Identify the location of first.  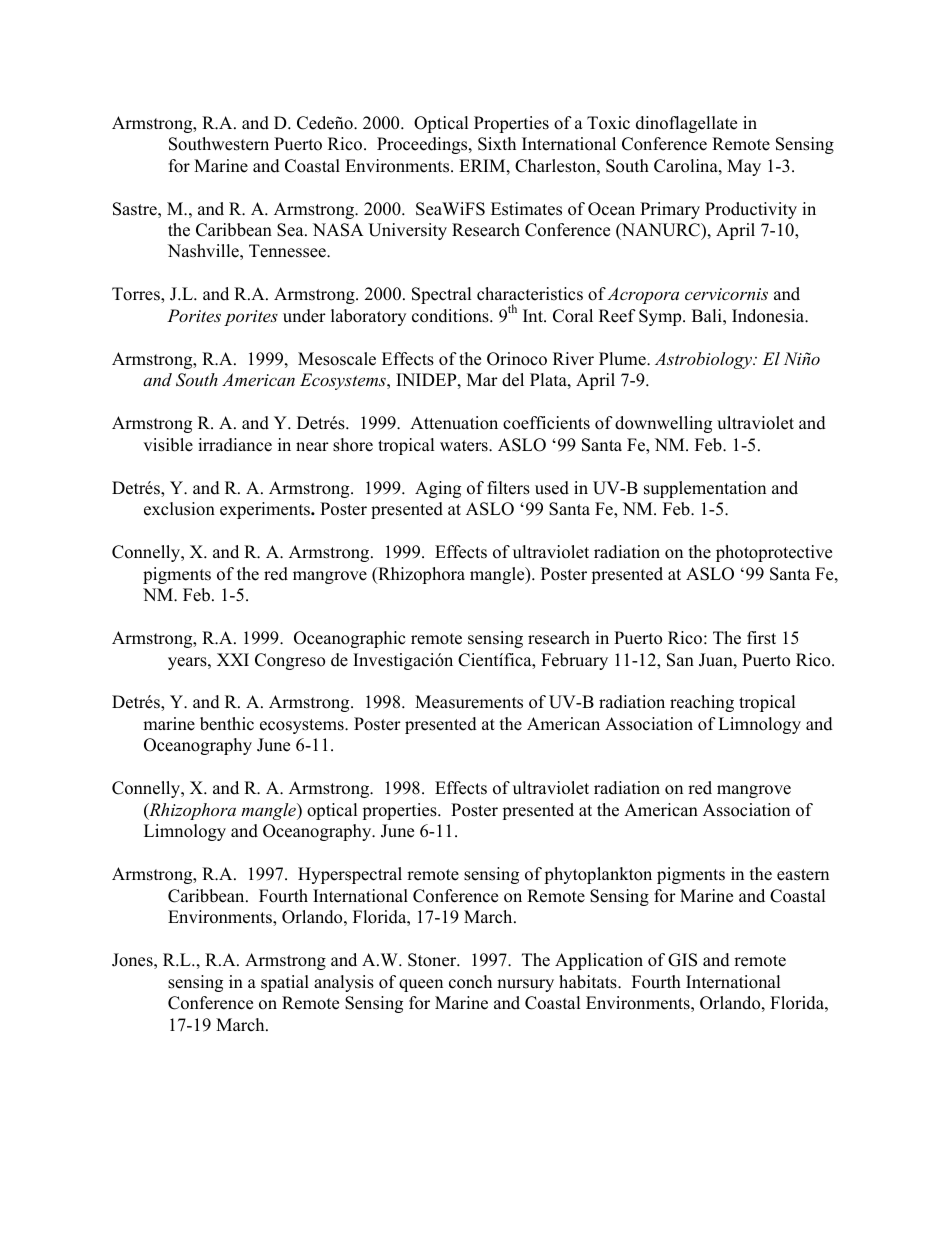
(761, 638).
